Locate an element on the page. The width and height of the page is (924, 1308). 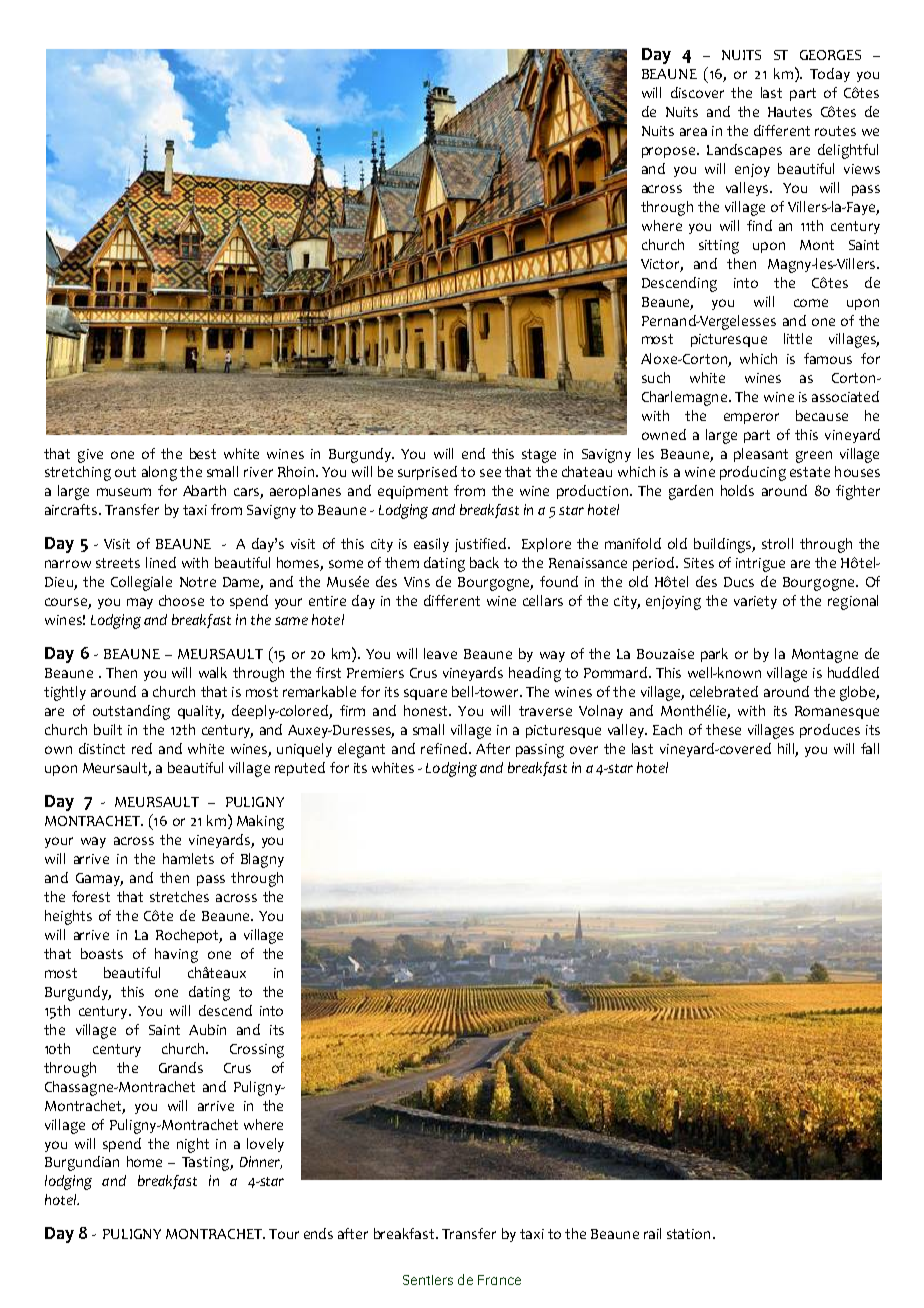
Tour is located at coordinates (284, 1234).
